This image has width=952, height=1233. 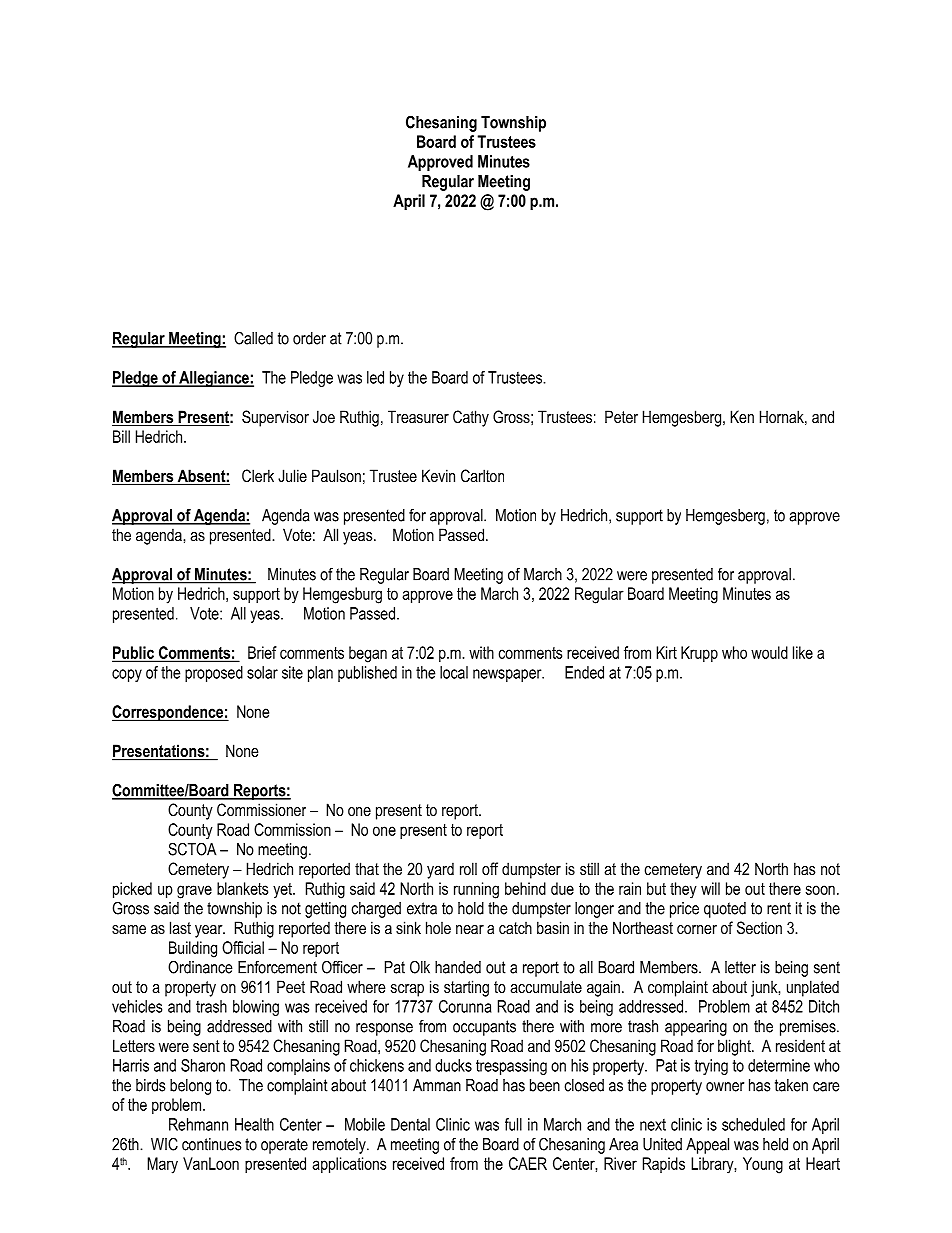 What do you see at coordinates (476, 890) in the image?
I see `running` at bounding box center [476, 890].
